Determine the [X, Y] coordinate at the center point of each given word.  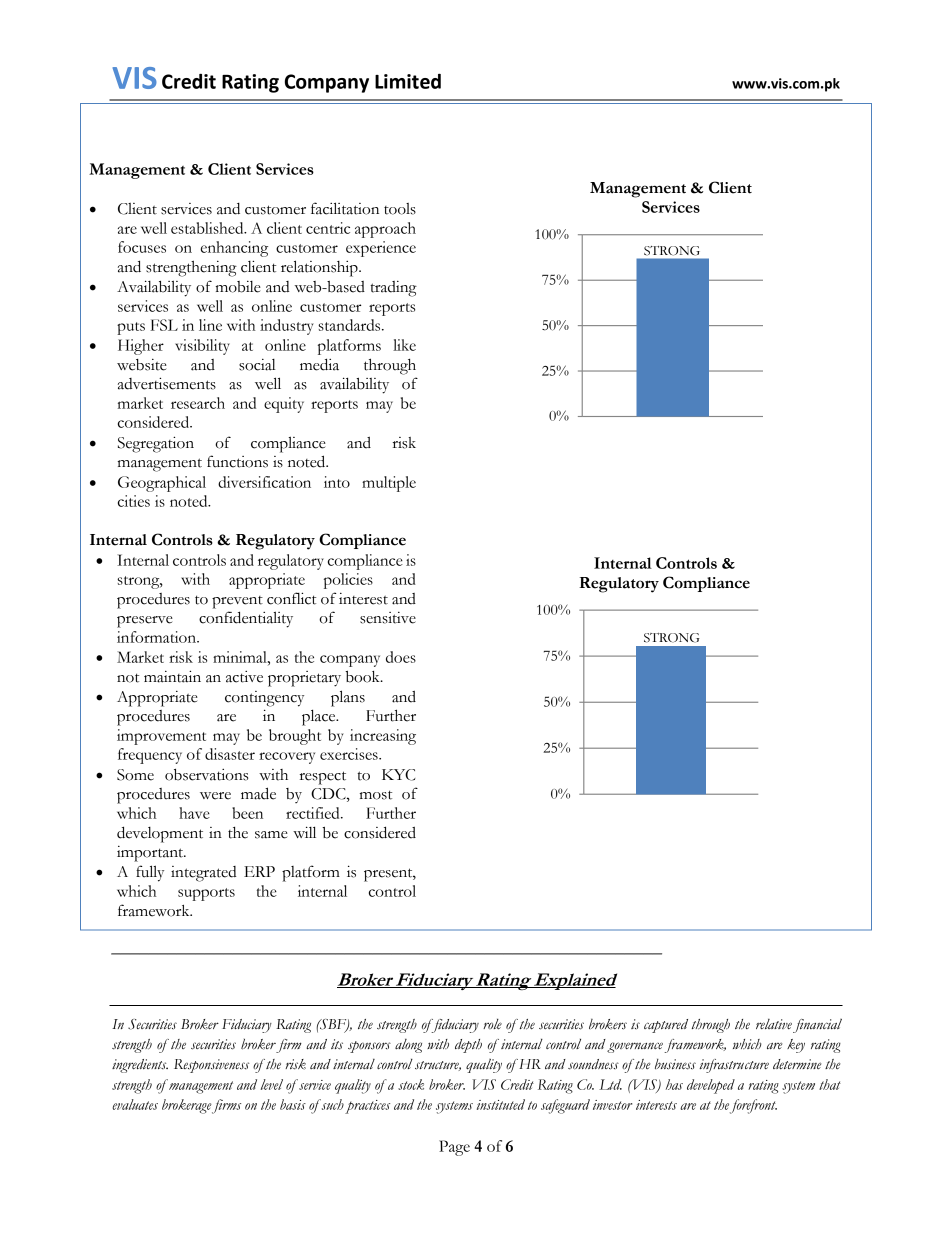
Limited [408, 81]
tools [400, 209]
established [208, 228]
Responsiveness [211, 1066]
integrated [203, 874]
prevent [237, 602]
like [404, 345]
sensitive [388, 618]
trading [393, 289]
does [401, 657]
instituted [501, 1104]
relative [774, 1024]
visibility [202, 347]
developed [711, 1086]
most [376, 795]
